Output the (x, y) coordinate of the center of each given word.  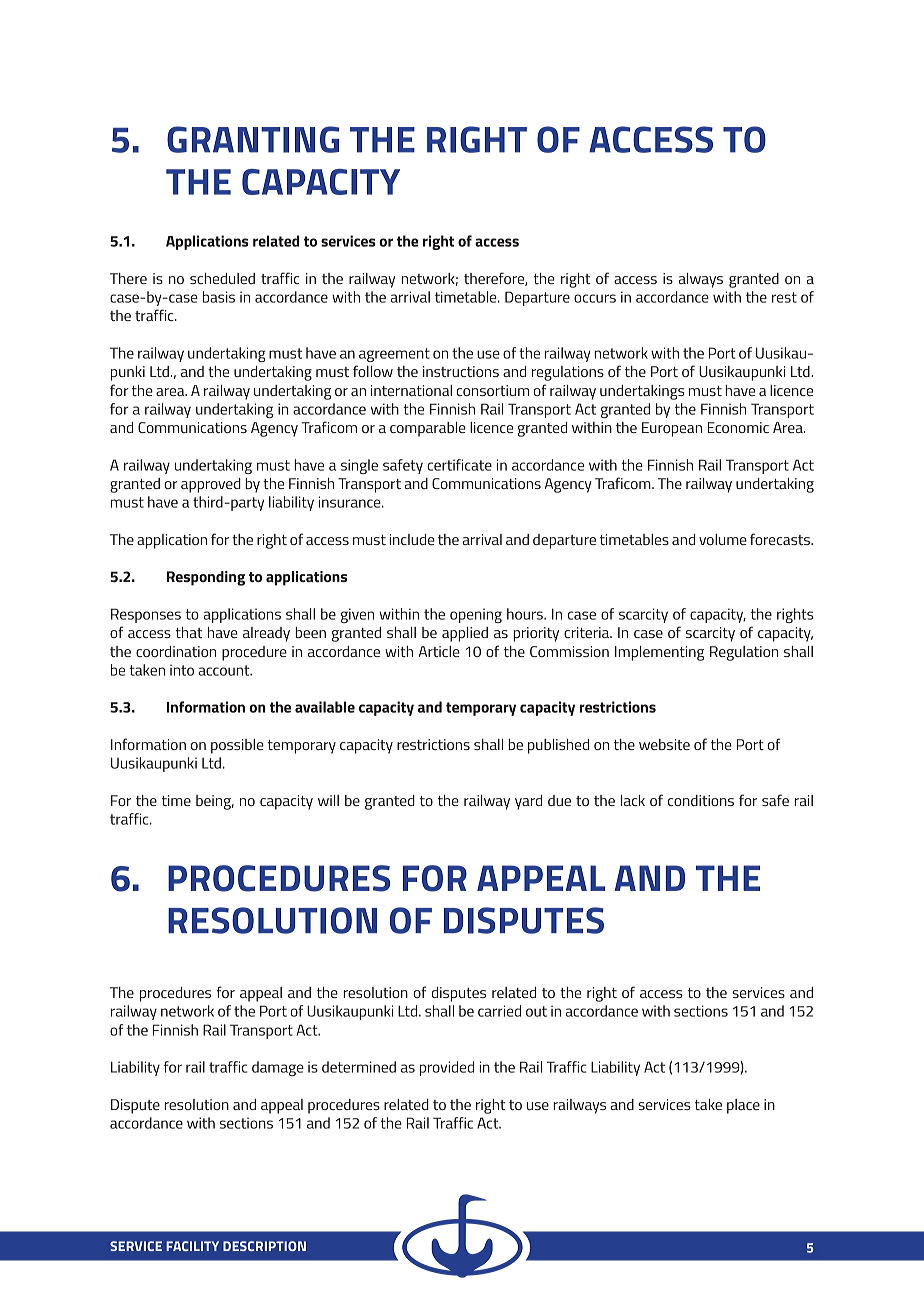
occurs (595, 298)
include (412, 539)
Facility (192, 1246)
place (743, 1106)
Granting (253, 139)
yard (528, 802)
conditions (701, 800)
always (701, 280)
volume (723, 539)
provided (446, 1068)
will (328, 800)
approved (211, 485)
